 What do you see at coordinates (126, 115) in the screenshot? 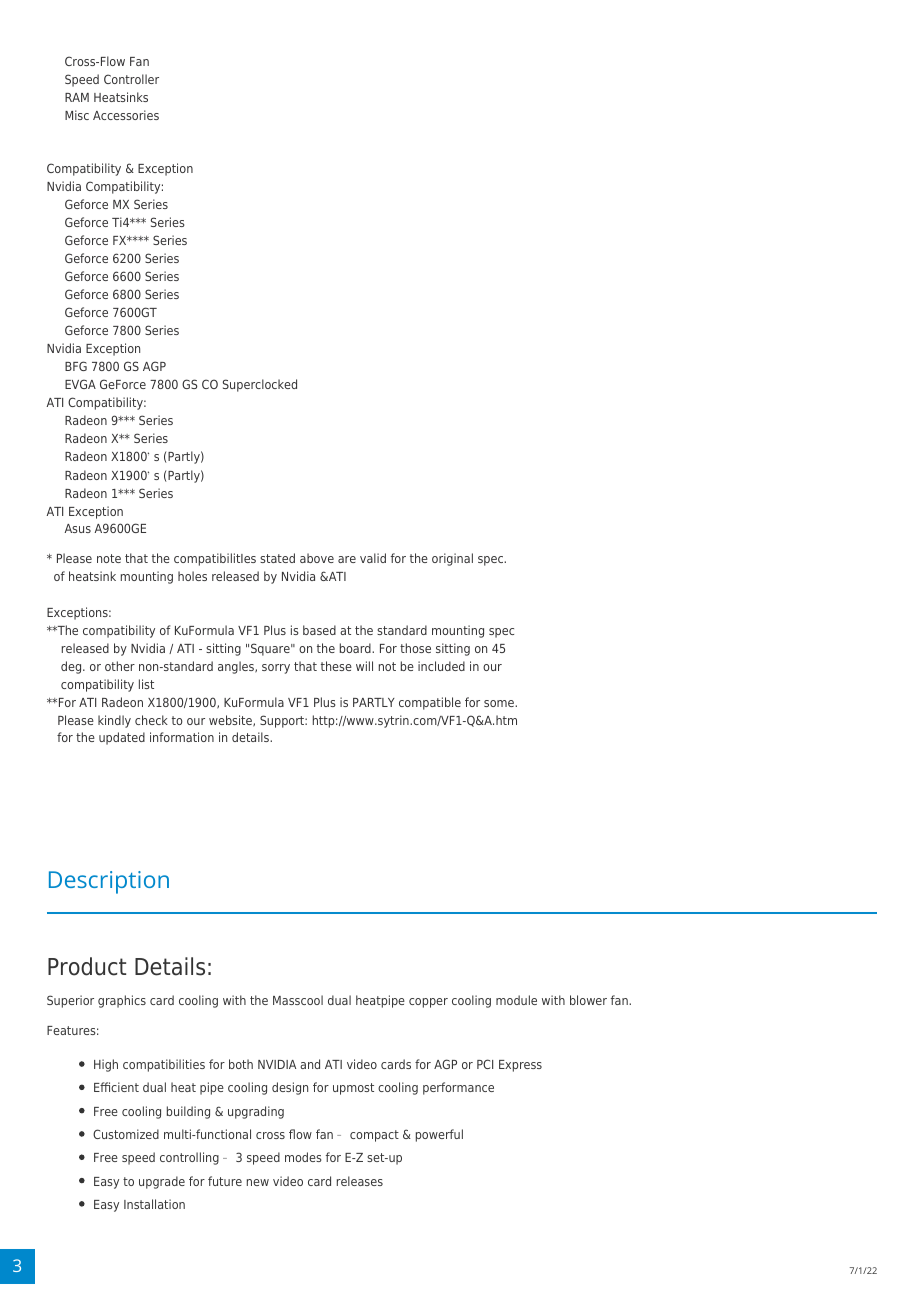
I see `Accessories` at bounding box center [126, 115].
